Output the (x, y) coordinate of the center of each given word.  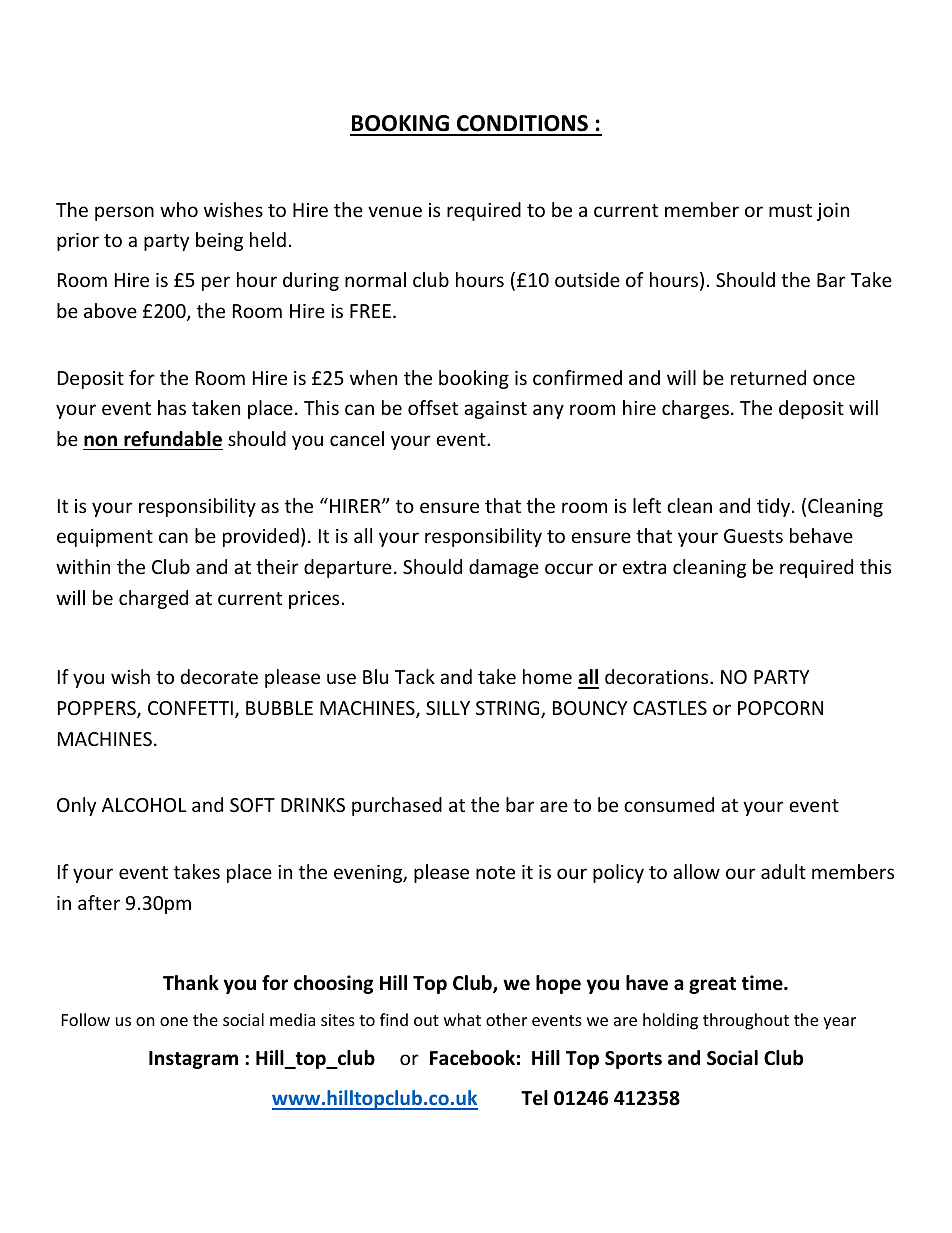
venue (395, 211)
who (179, 209)
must (790, 210)
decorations (658, 676)
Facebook (472, 1058)
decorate (219, 676)
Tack (415, 676)
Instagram (193, 1060)
